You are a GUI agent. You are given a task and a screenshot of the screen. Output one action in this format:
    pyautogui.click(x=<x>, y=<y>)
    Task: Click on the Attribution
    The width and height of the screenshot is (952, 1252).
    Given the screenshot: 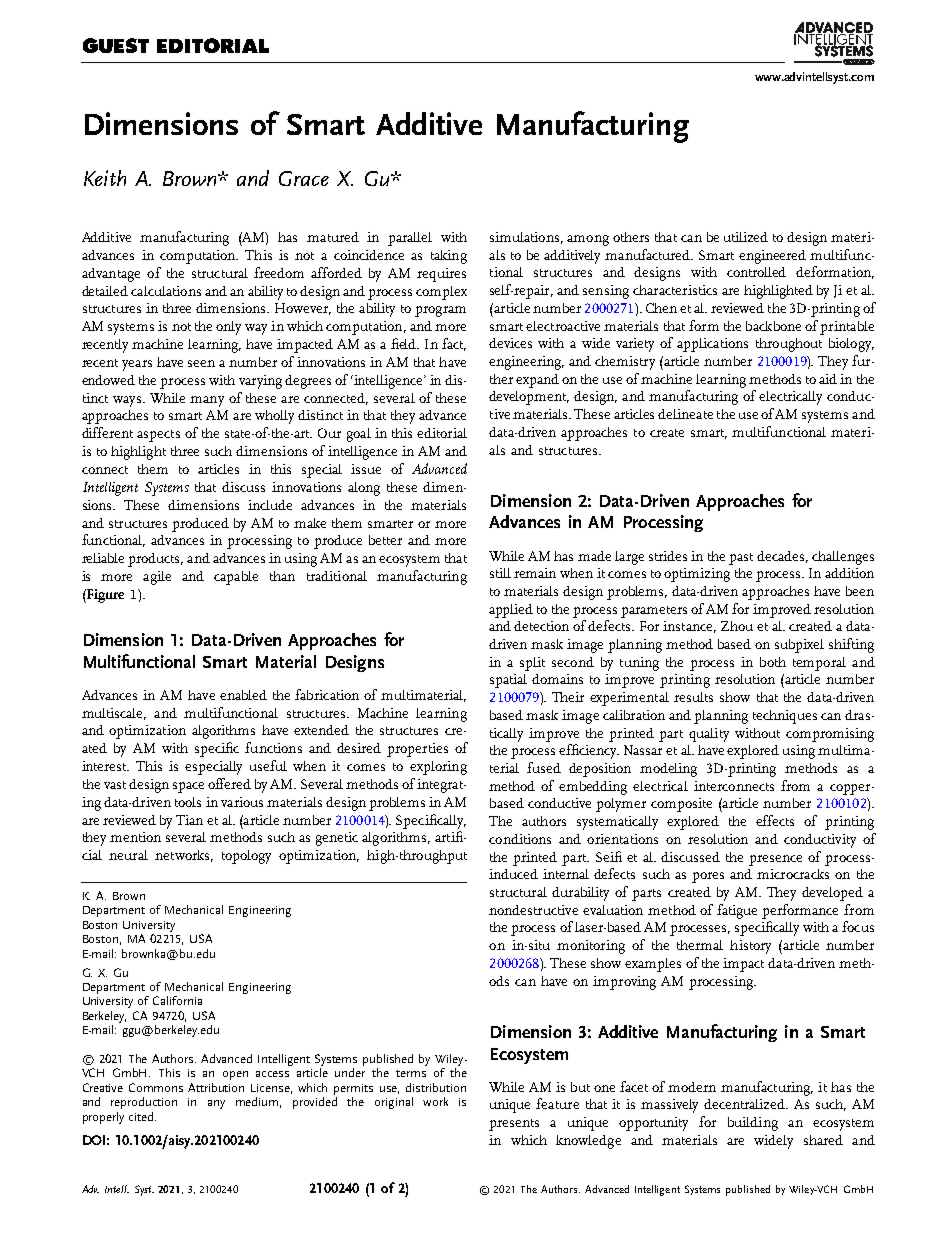 What is the action you would take?
    pyautogui.click(x=216, y=1087)
